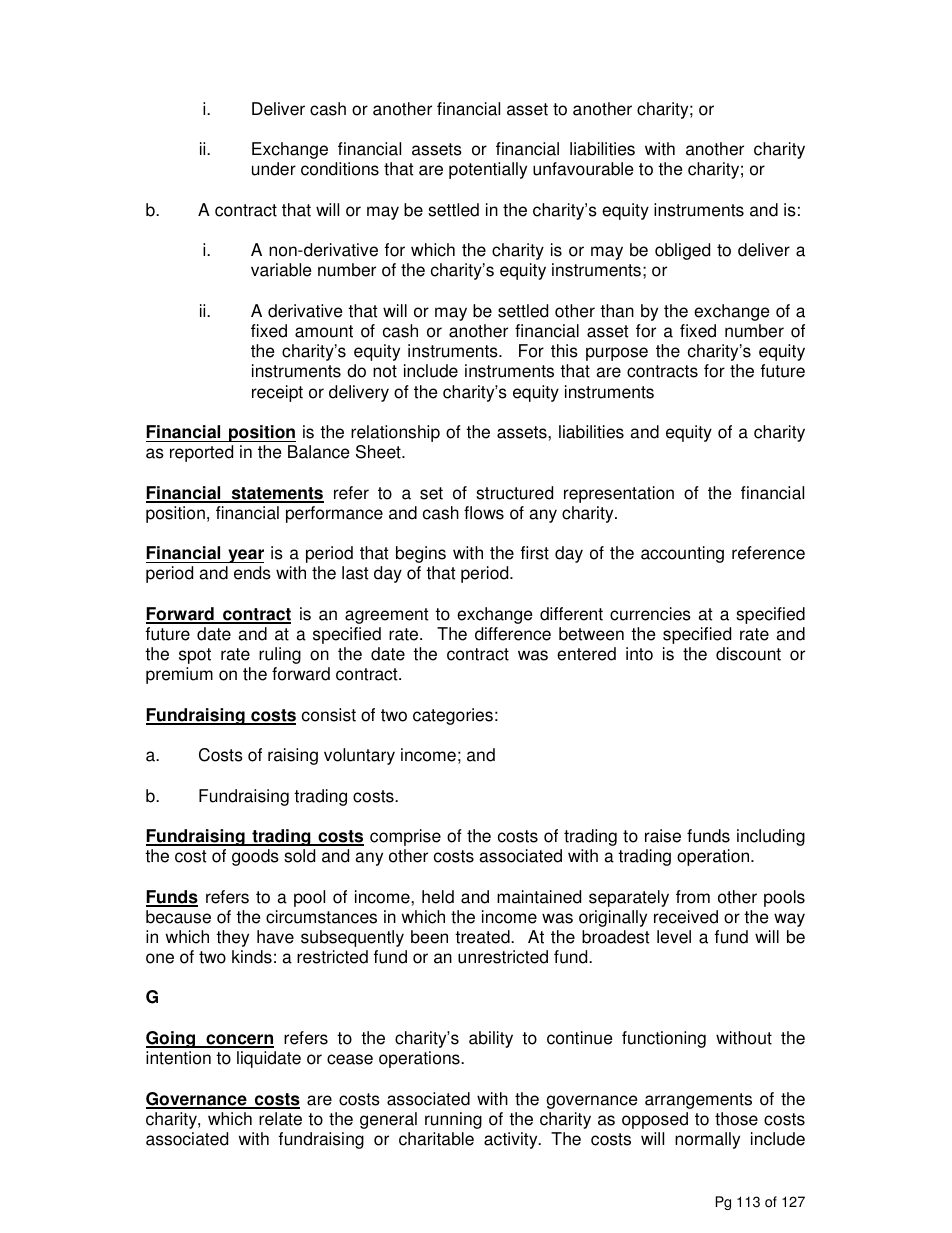  I want to click on potentially, so click(488, 170).
